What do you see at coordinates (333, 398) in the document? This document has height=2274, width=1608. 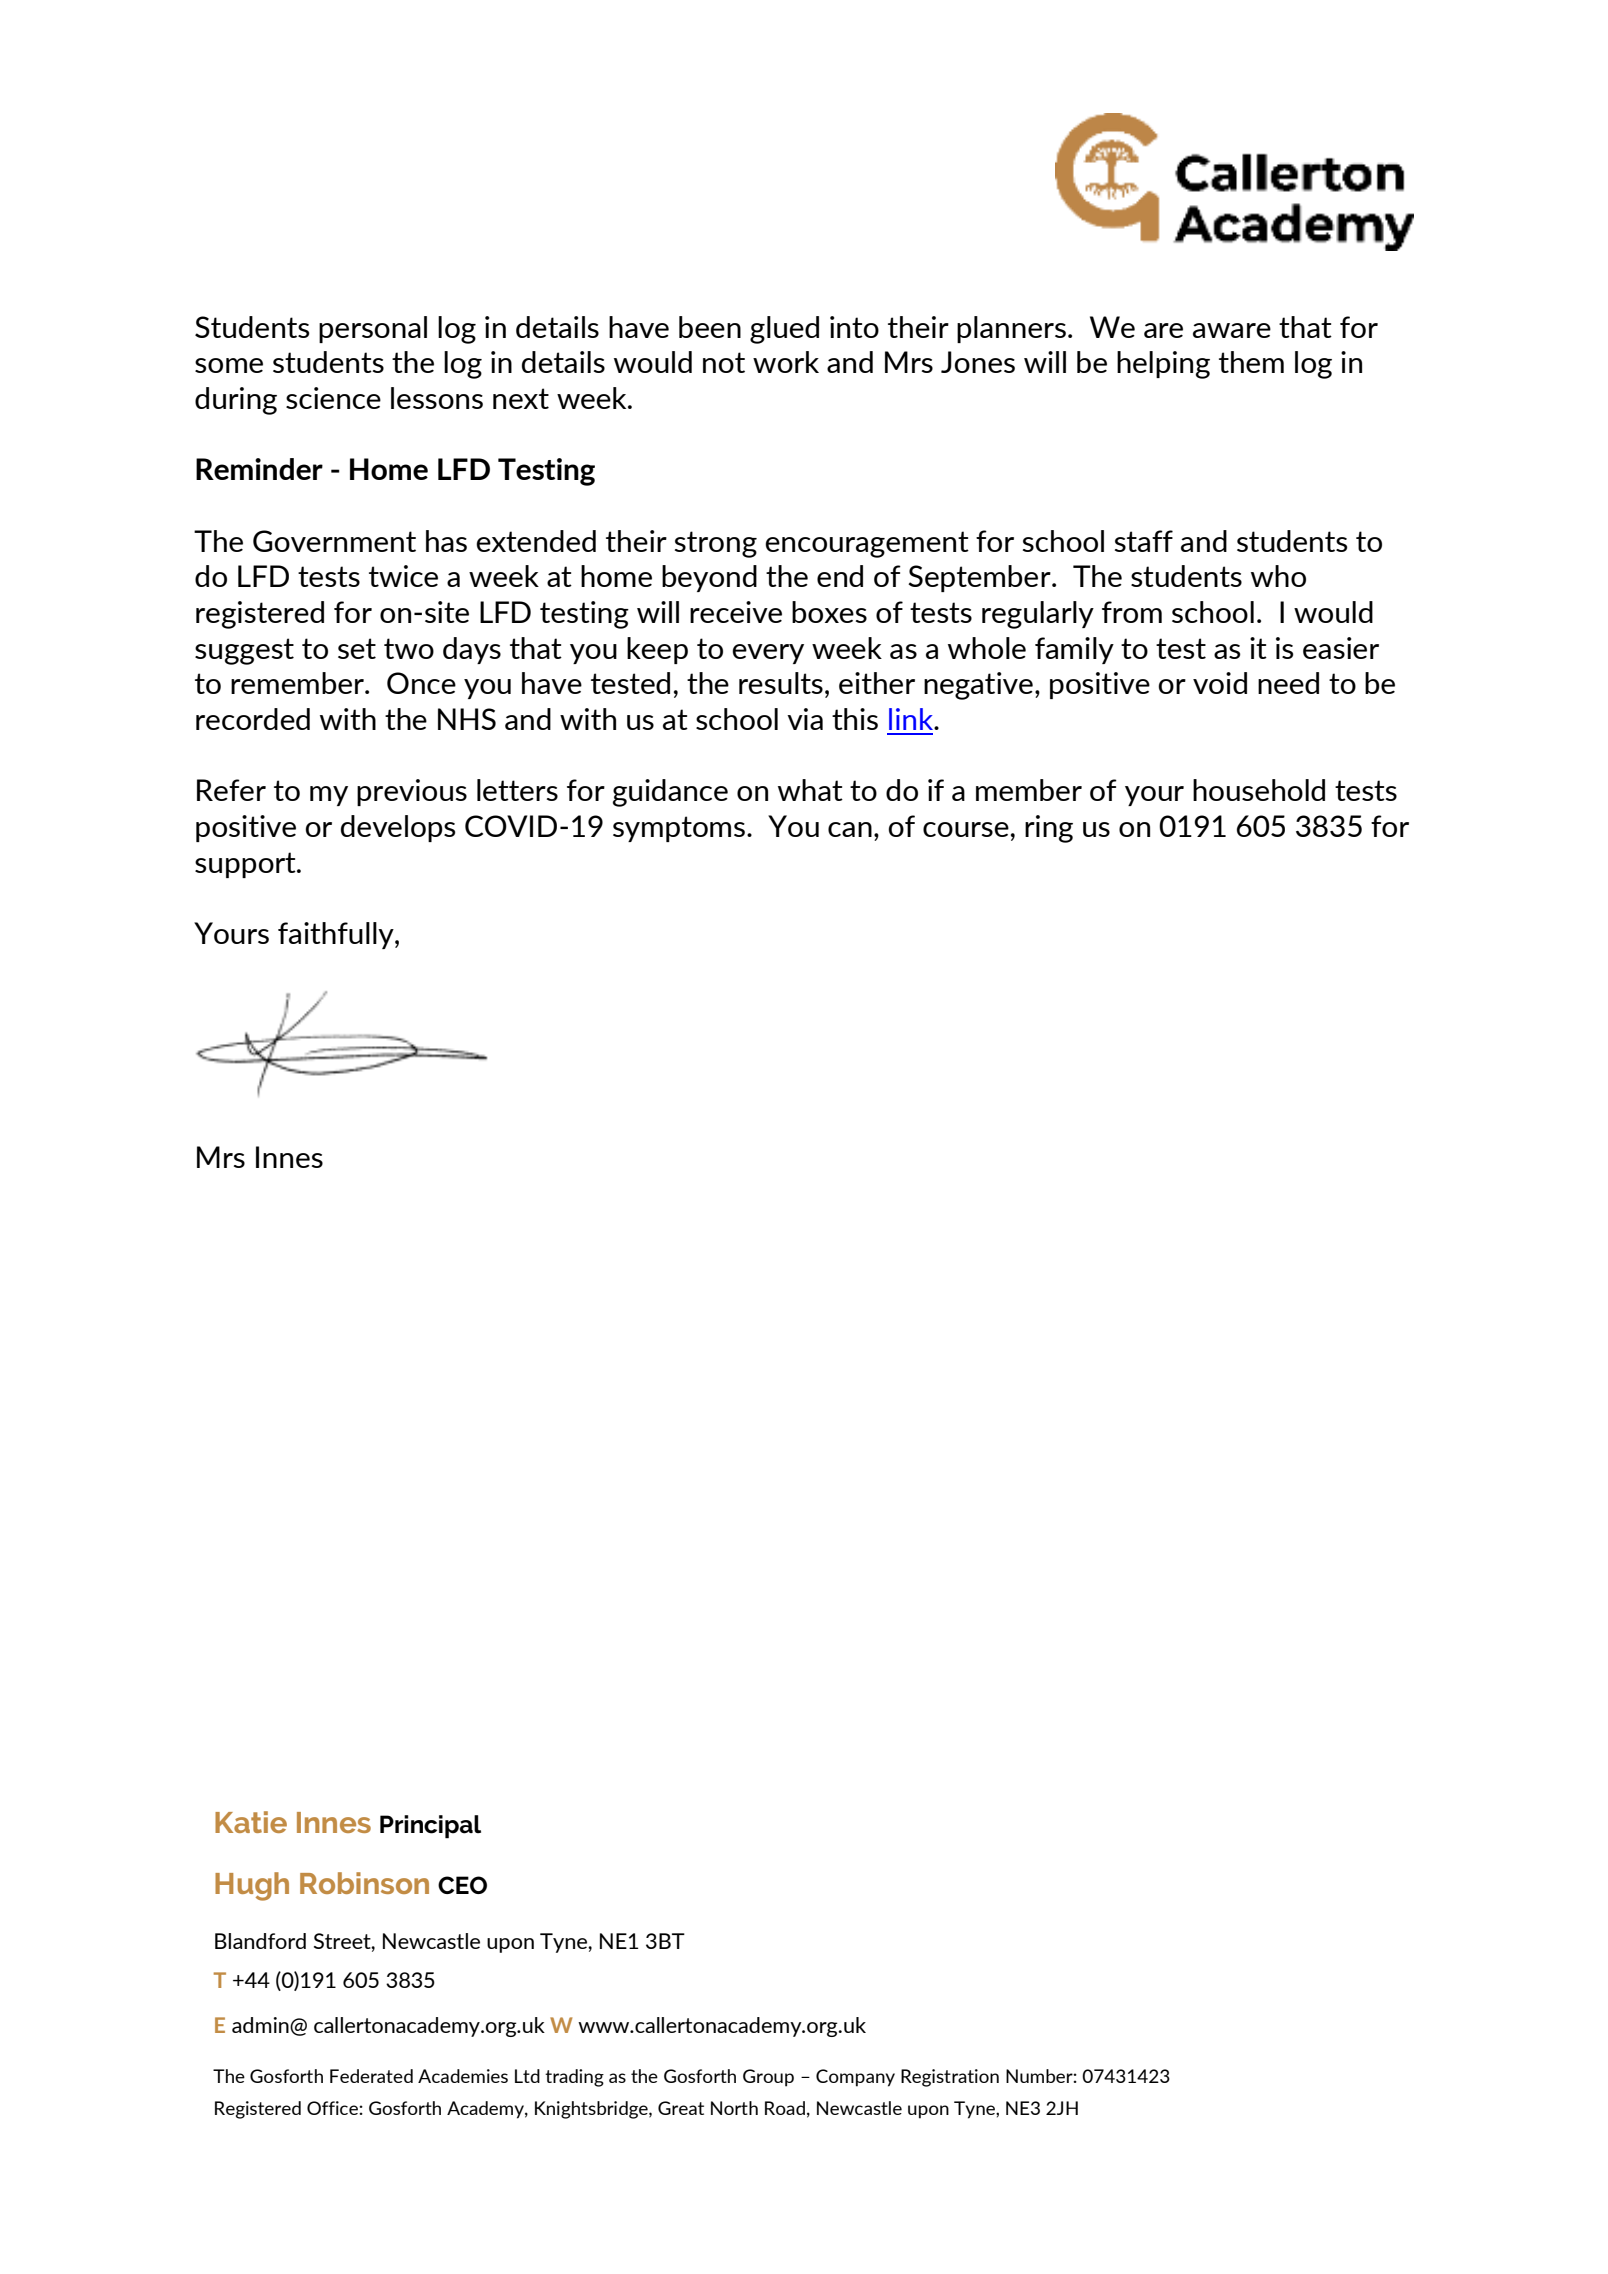 I see `science` at bounding box center [333, 398].
